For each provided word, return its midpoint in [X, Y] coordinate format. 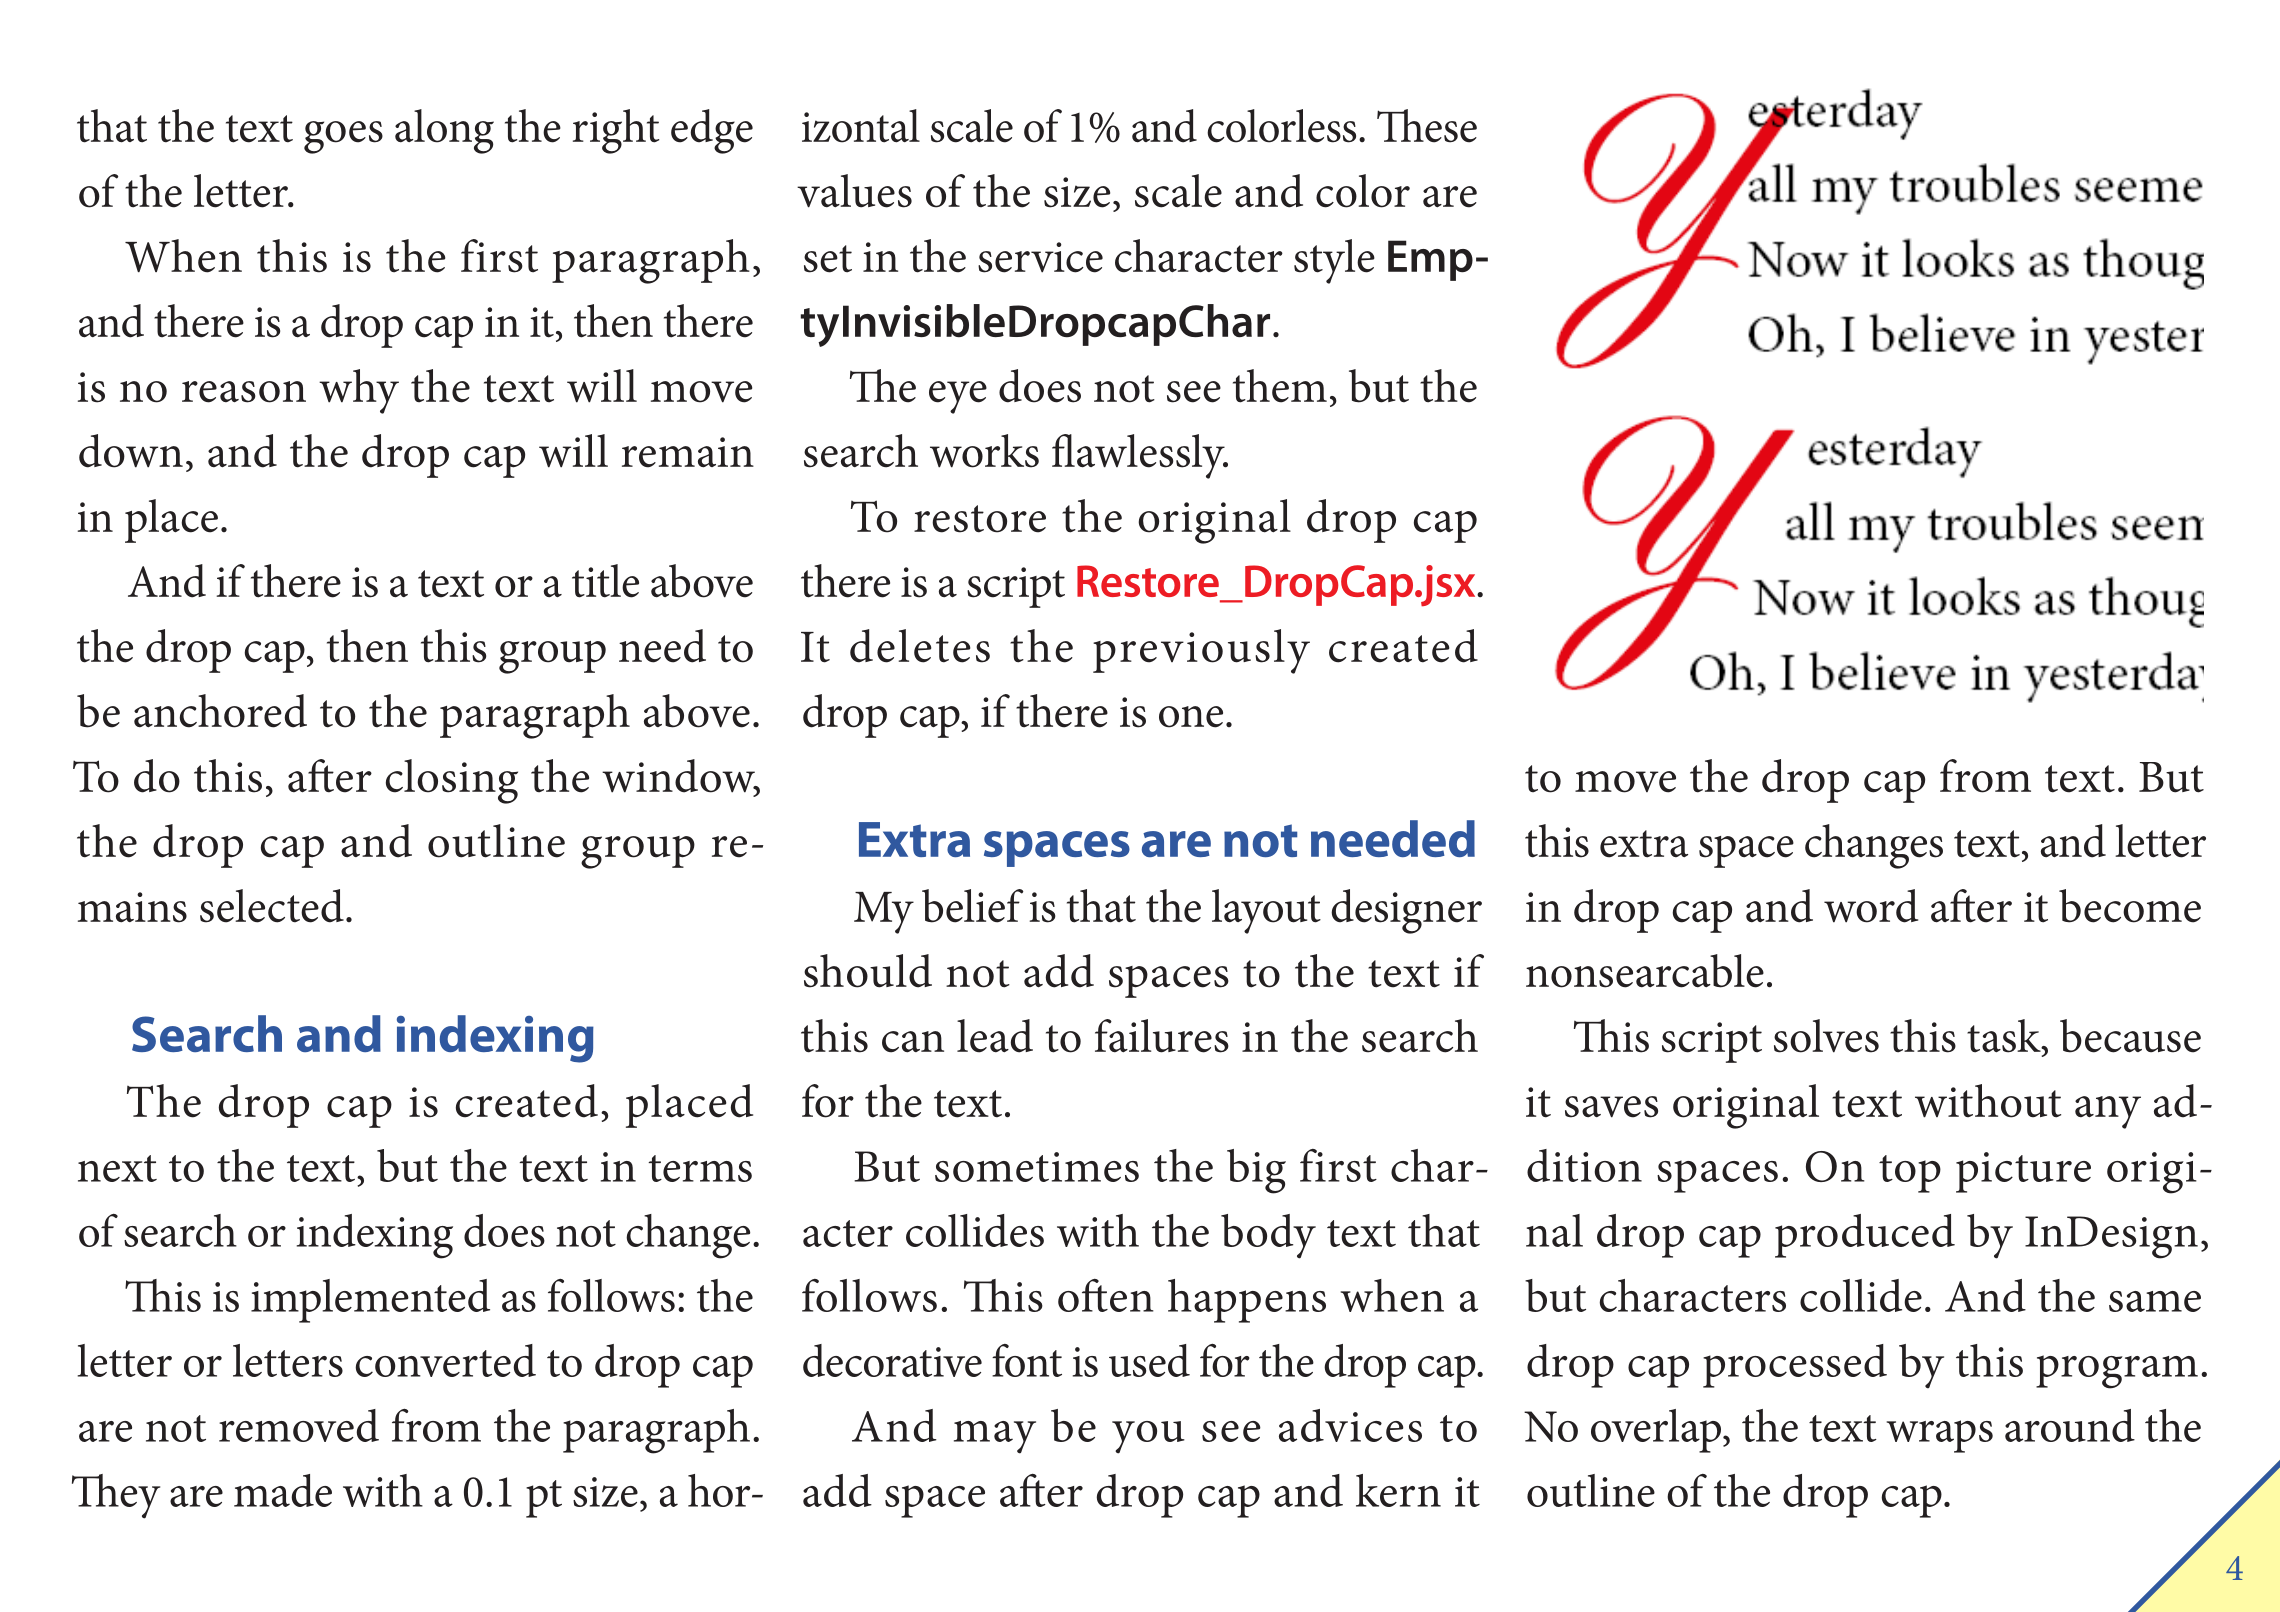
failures [1162, 1036]
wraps [1940, 1436]
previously [1201, 651]
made [283, 1490]
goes [343, 137]
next [117, 1168]
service [1040, 257]
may [995, 1437]
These [1427, 126]
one [1191, 717]
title [605, 581]
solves [1826, 1036]
